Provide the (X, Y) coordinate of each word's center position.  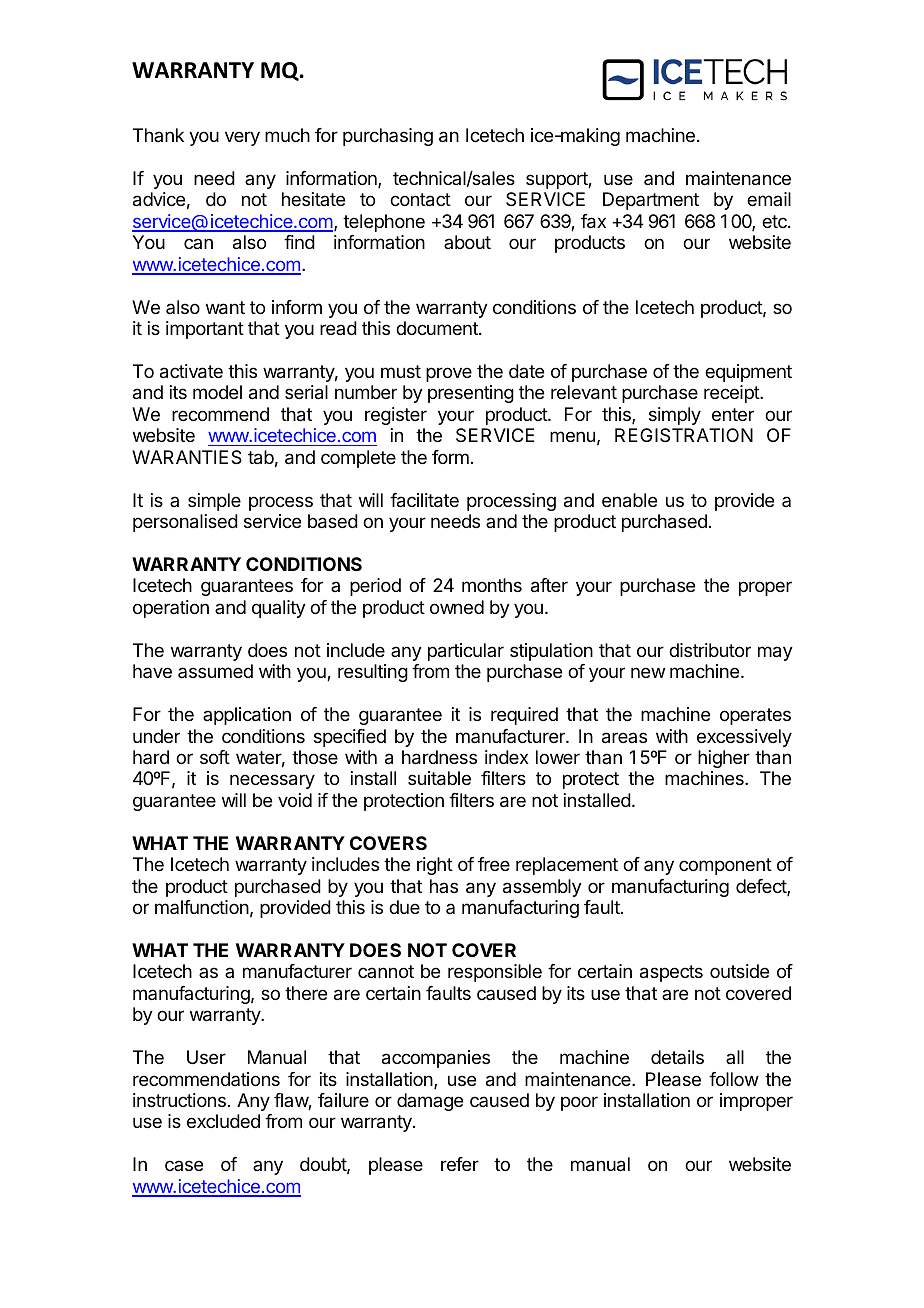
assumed (215, 671)
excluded (223, 1121)
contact (420, 200)
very (242, 138)
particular (466, 652)
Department (651, 201)
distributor (710, 650)
